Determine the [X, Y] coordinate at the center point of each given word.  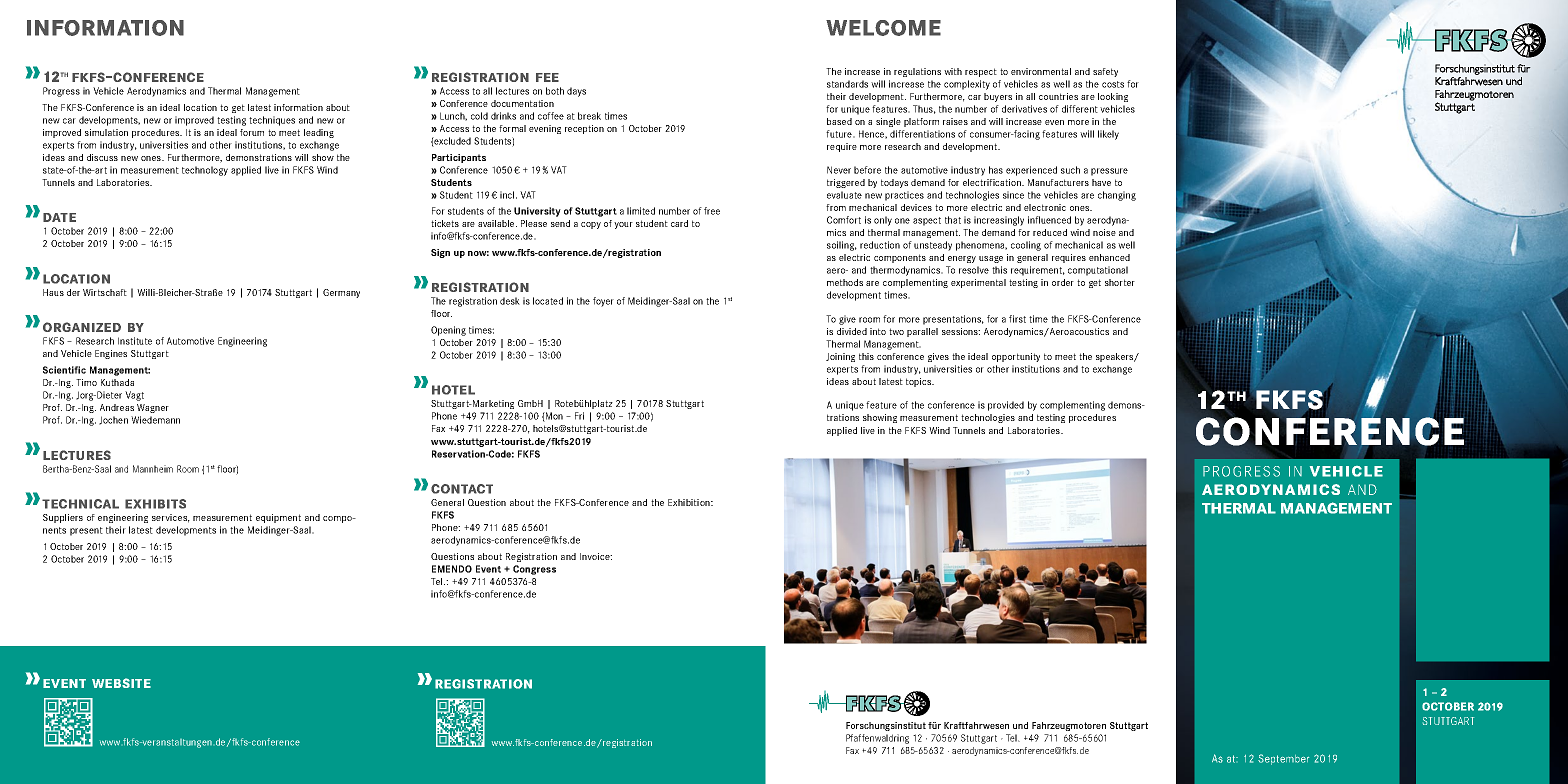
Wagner [153, 408]
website [121, 683]
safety [1105, 72]
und [1020, 725]
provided [1006, 406]
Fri [579, 416]
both [555, 91]
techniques [272, 121]
